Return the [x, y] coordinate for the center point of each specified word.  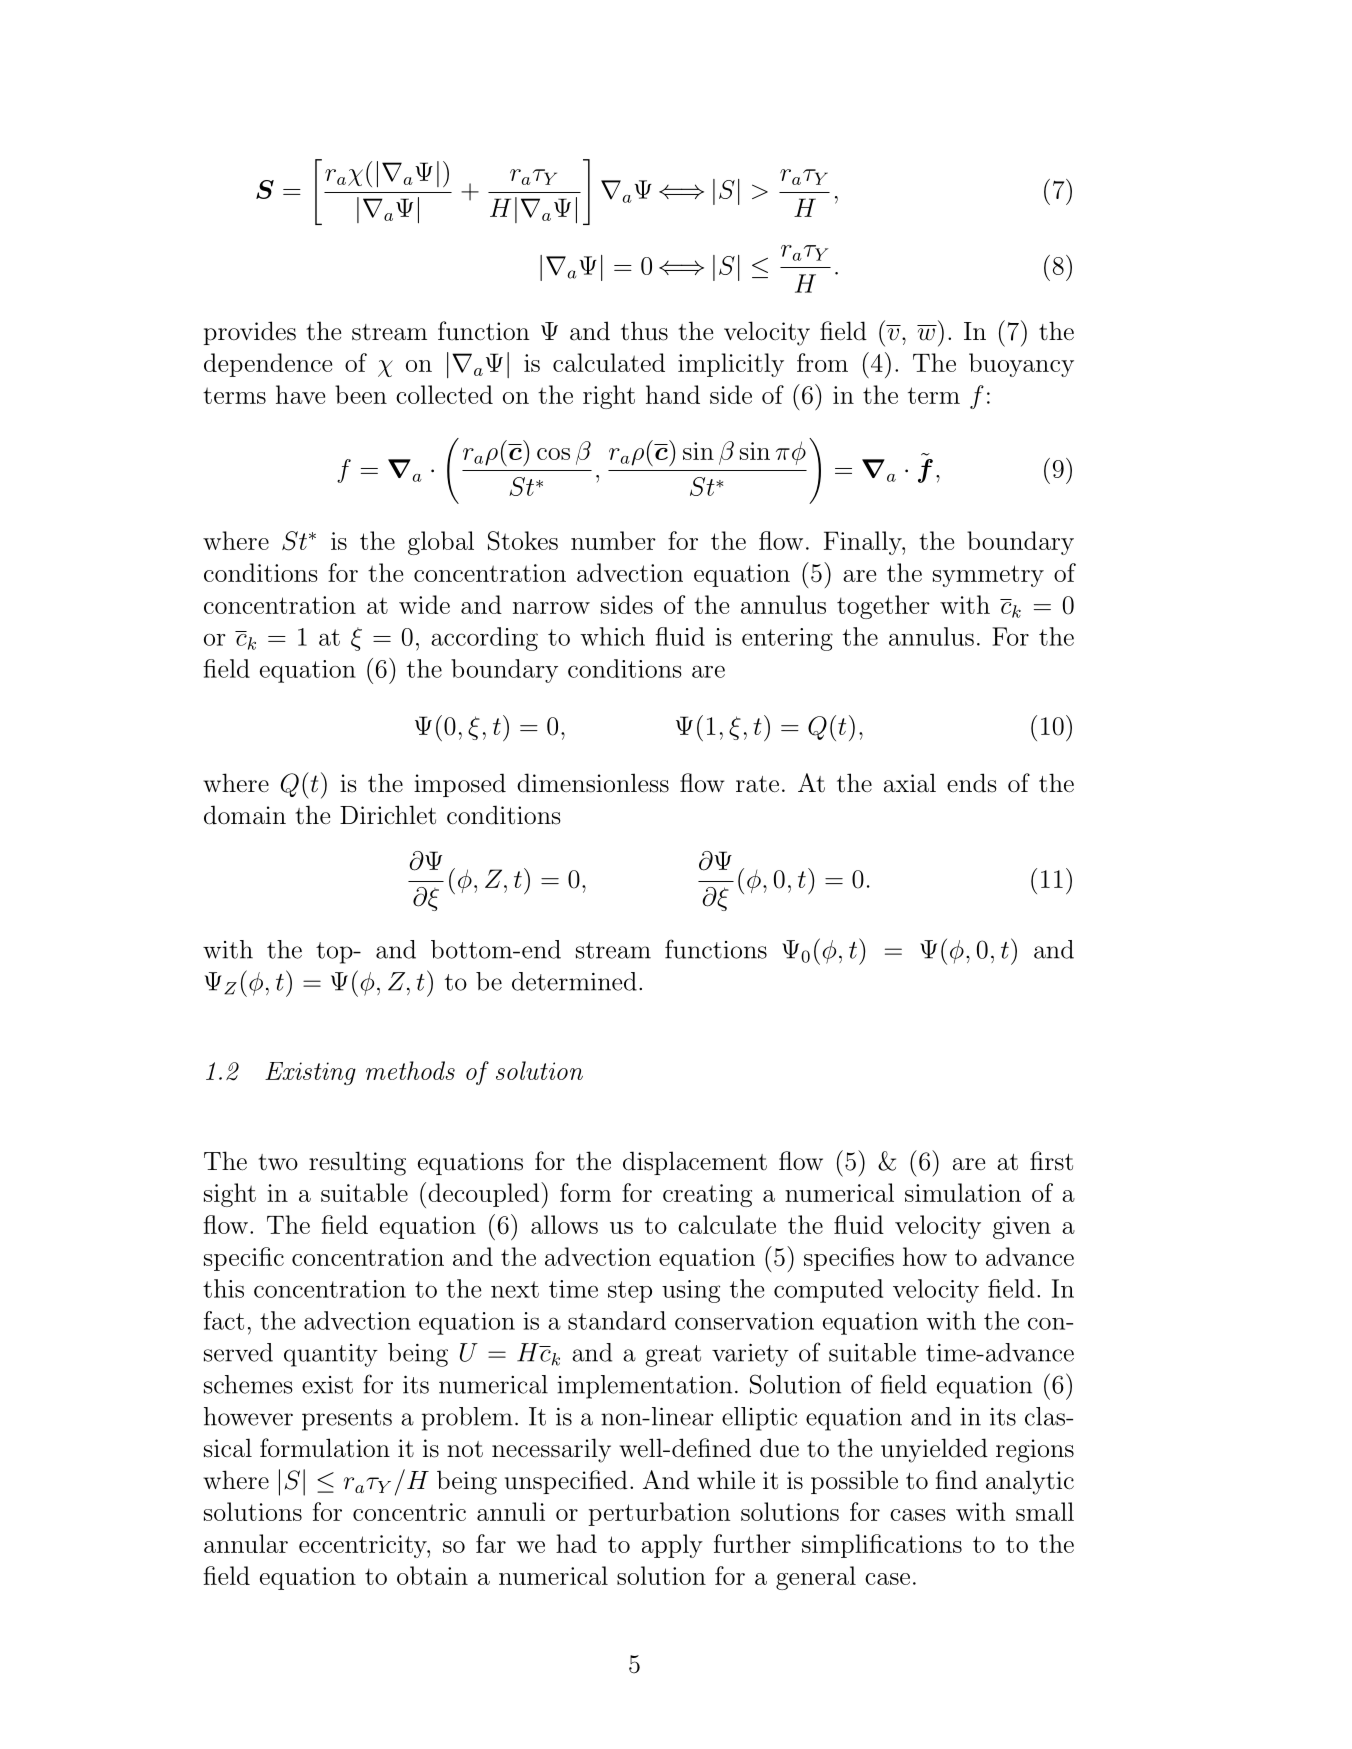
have [300, 394]
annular [246, 1543]
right [609, 397]
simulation [963, 1192]
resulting [357, 1163]
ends [972, 783]
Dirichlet [388, 815]
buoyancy [1021, 365]
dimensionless [593, 783]
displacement [695, 1163]
